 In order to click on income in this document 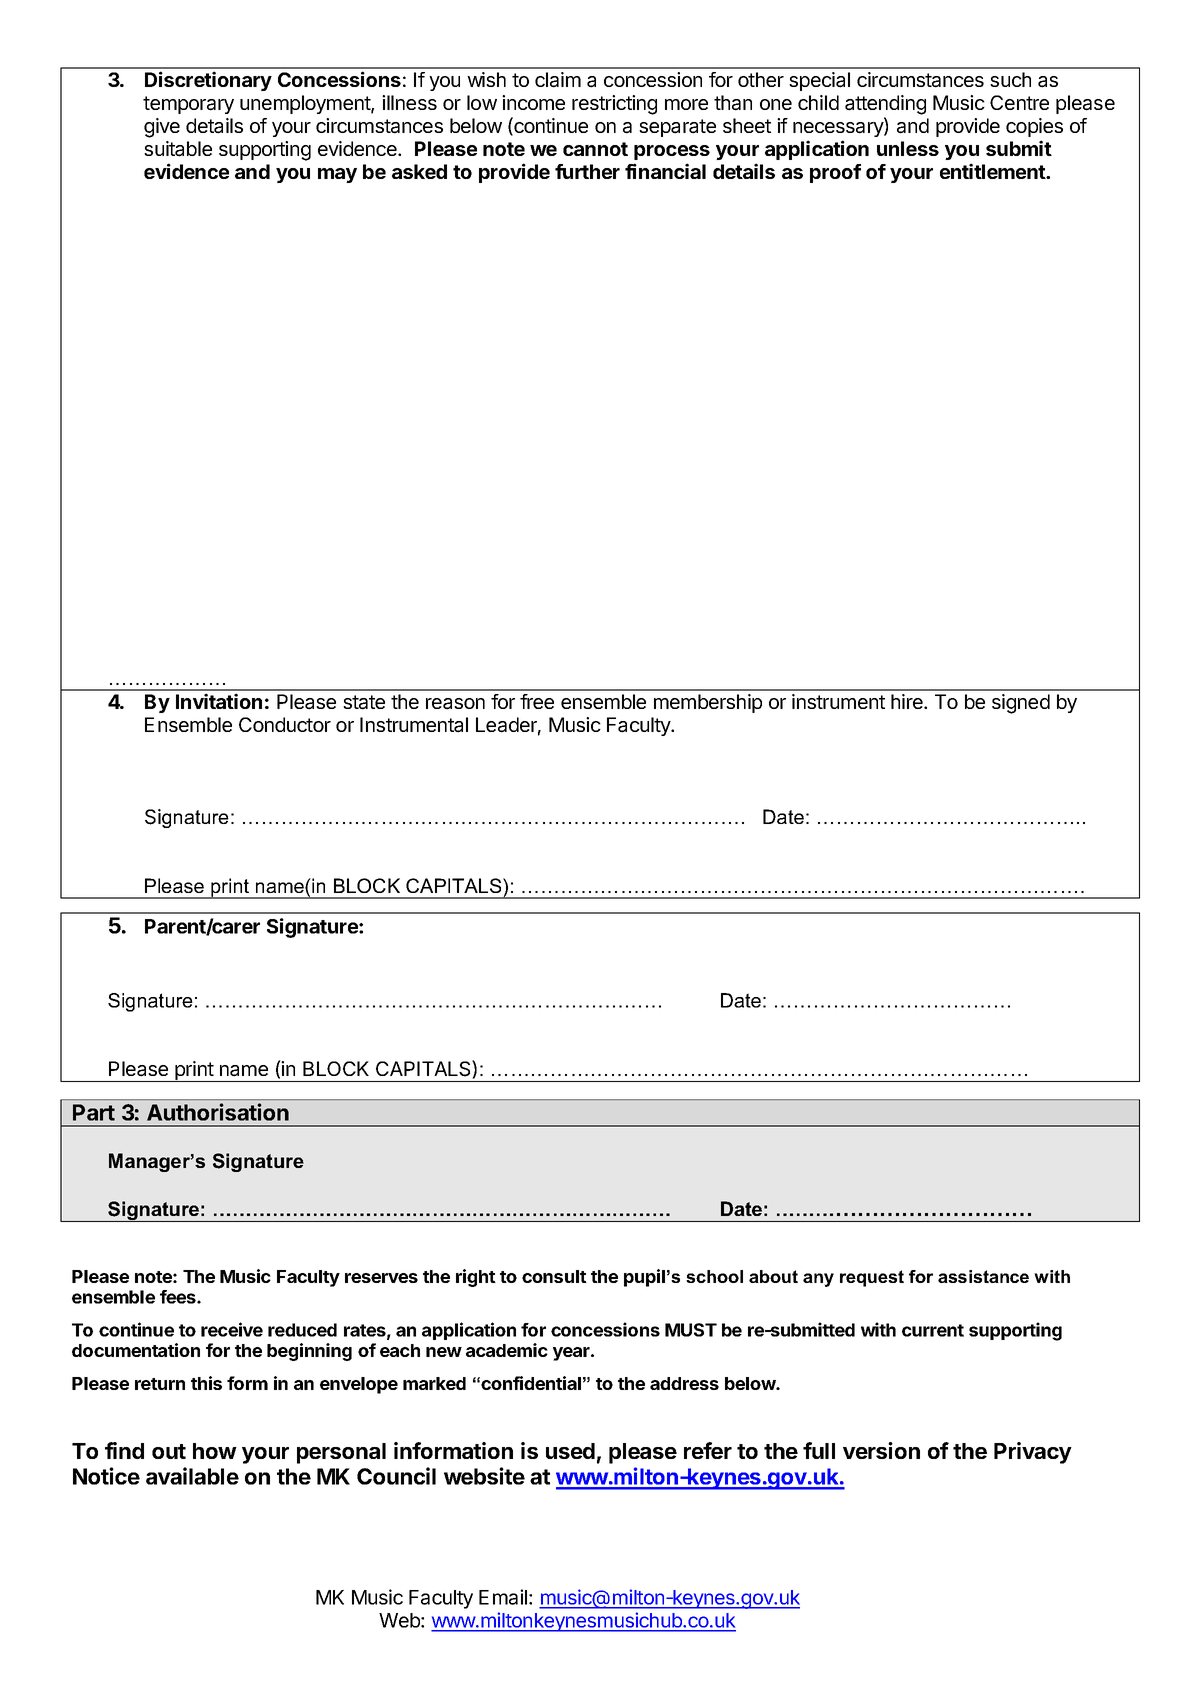, I will do `click(533, 102)`.
